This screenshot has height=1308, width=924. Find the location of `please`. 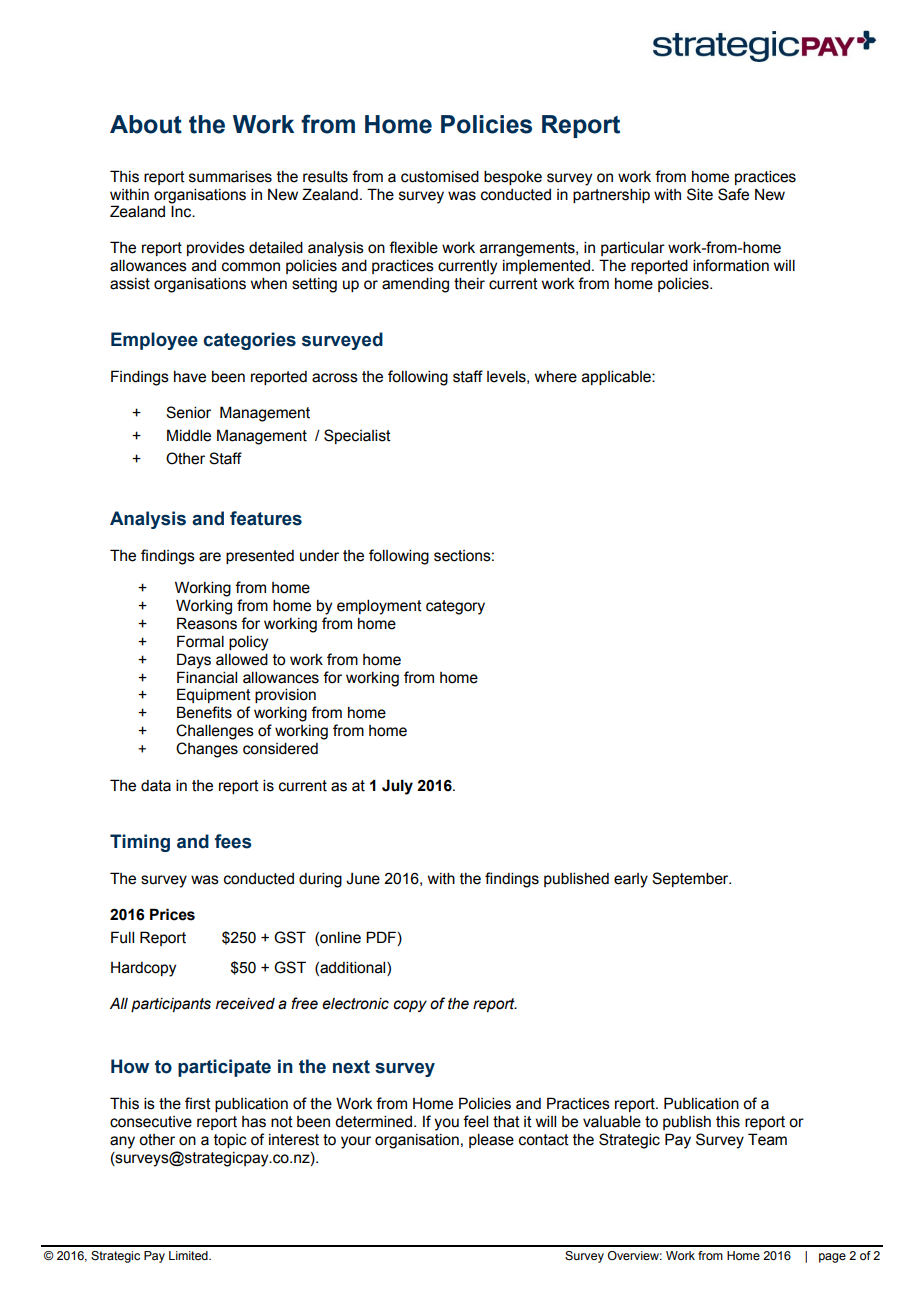

please is located at coordinates (491, 1140).
